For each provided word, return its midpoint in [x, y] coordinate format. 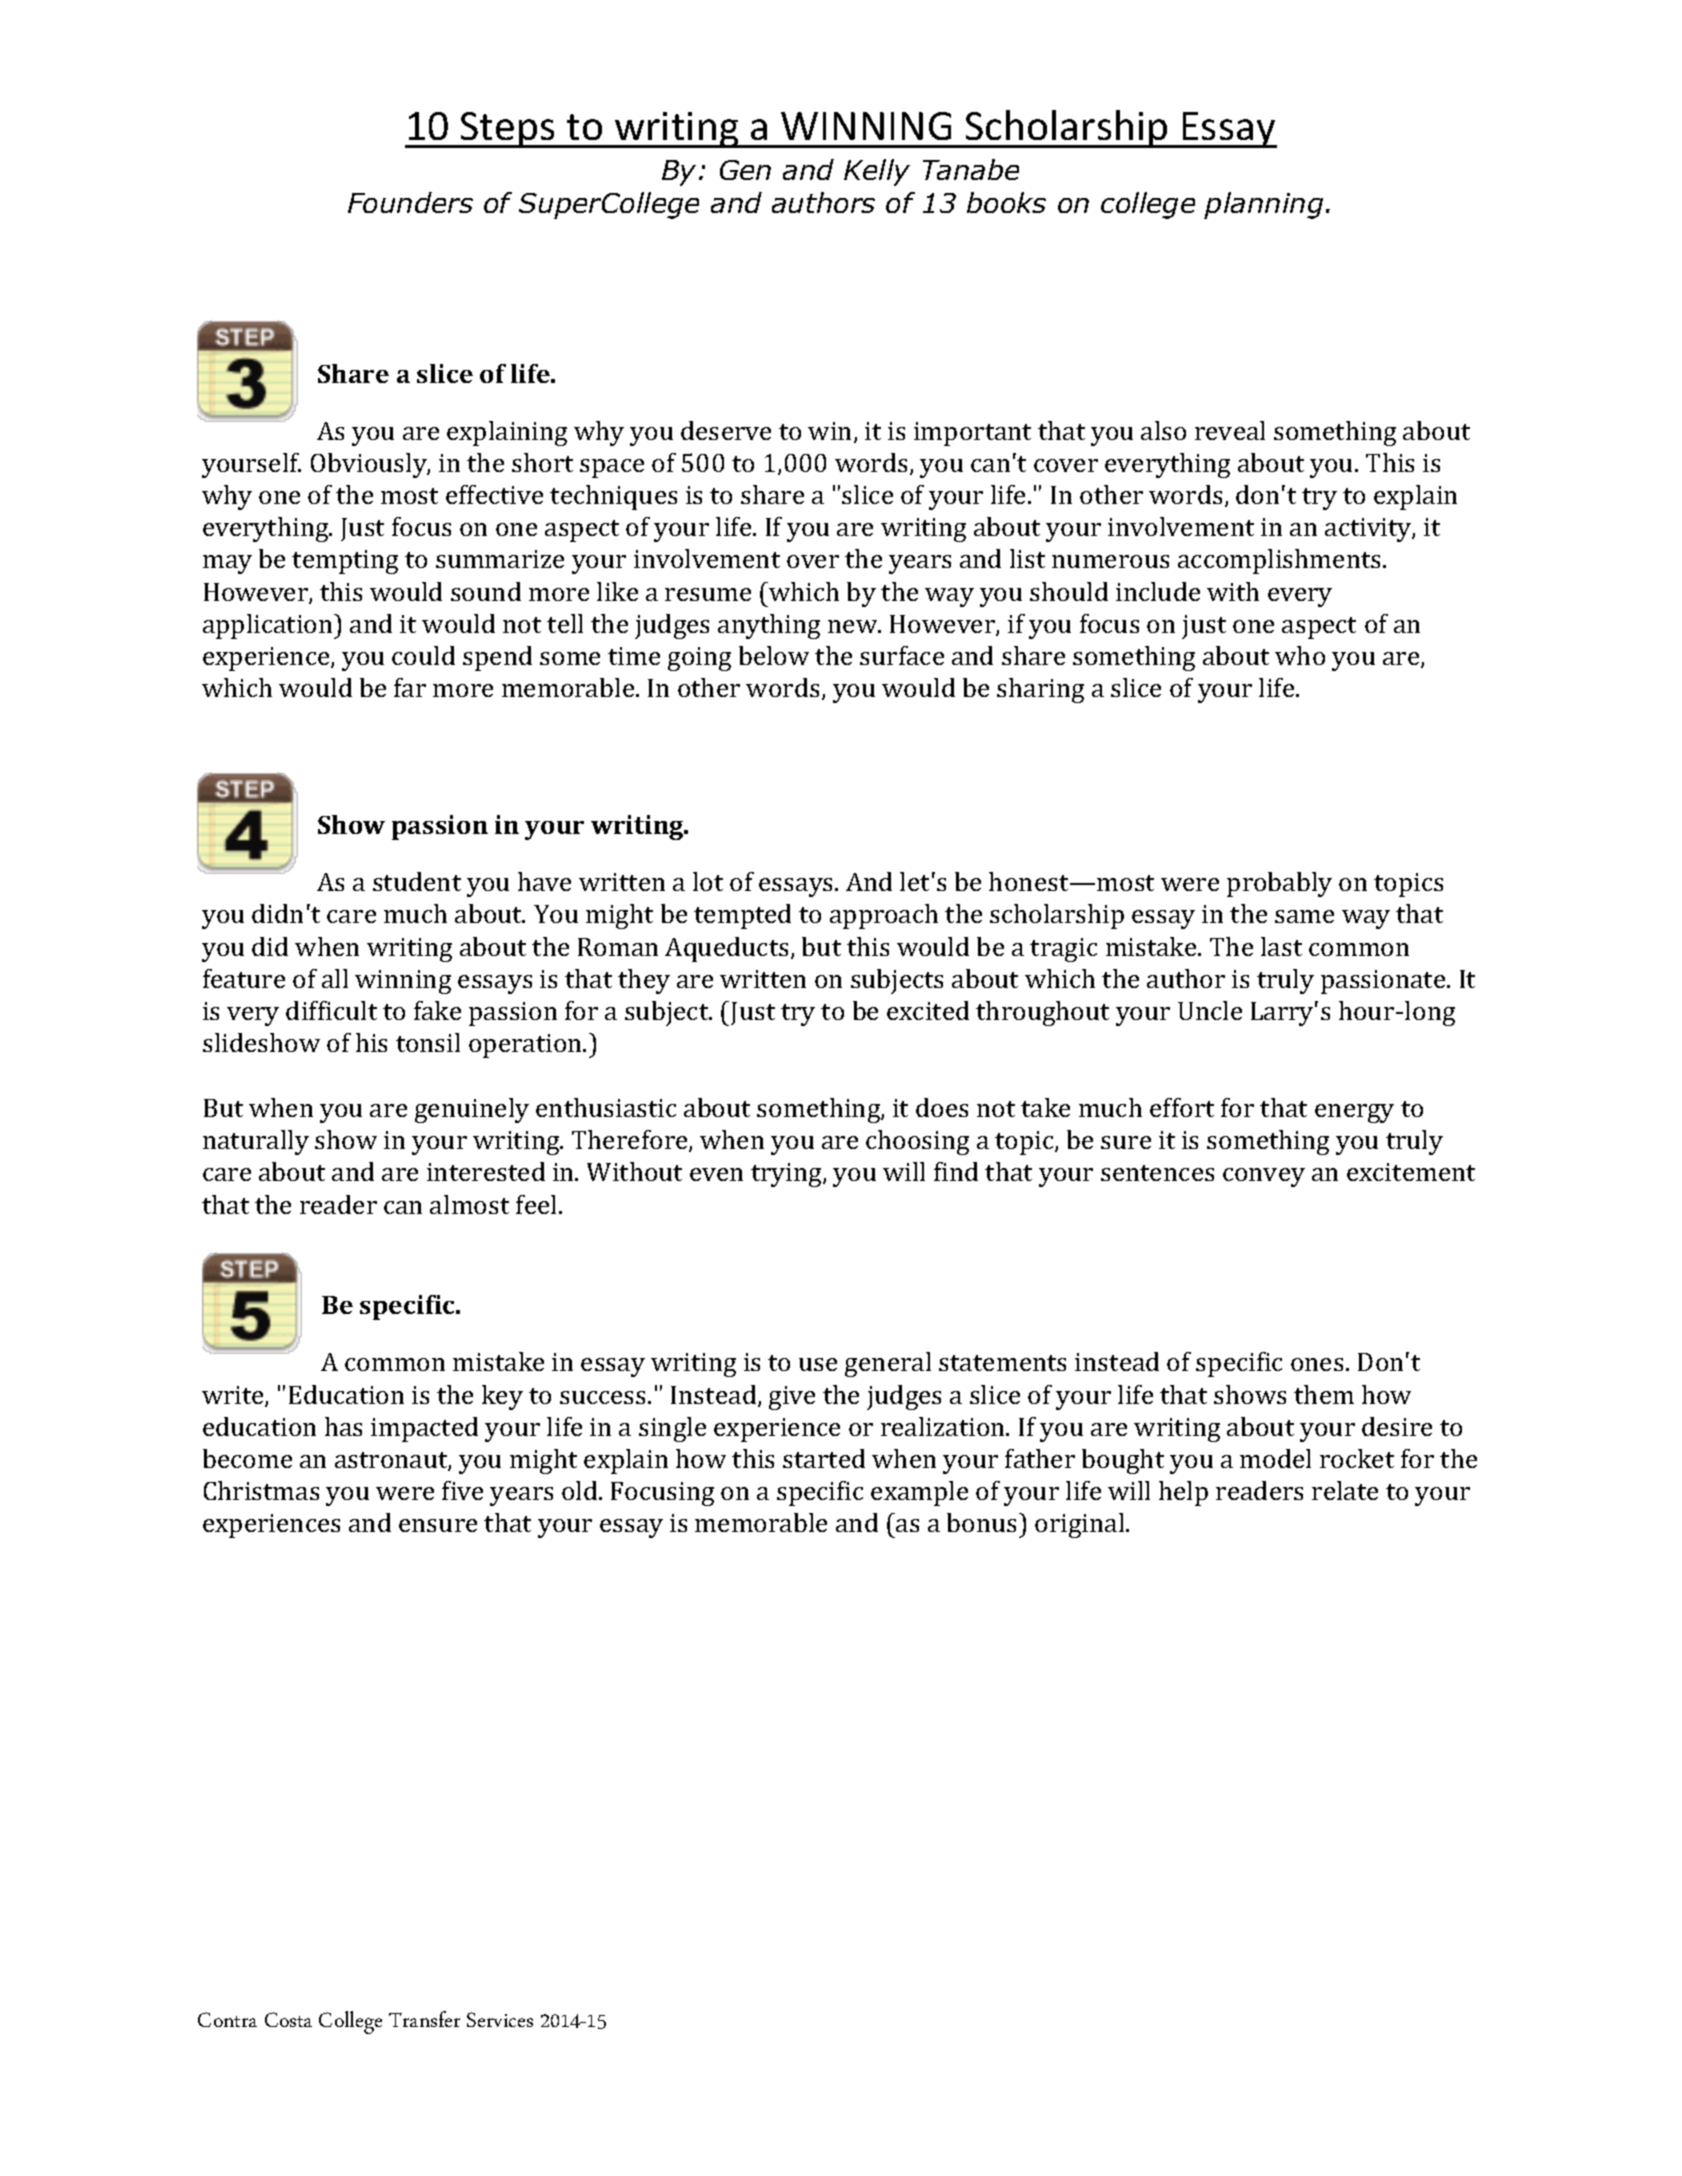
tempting [345, 562]
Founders [410, 202]
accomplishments [1279, 561]
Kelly [877, 172]
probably [1279, 884]
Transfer [424, 2019]
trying [787, 1175]
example [919, 1493]
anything [769, 626]
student [417, 881]
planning [1263, 205]
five [462, 1490]
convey [1264, 1177]
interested [486, 1171]
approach [884, 916]
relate [1345, 1490]
